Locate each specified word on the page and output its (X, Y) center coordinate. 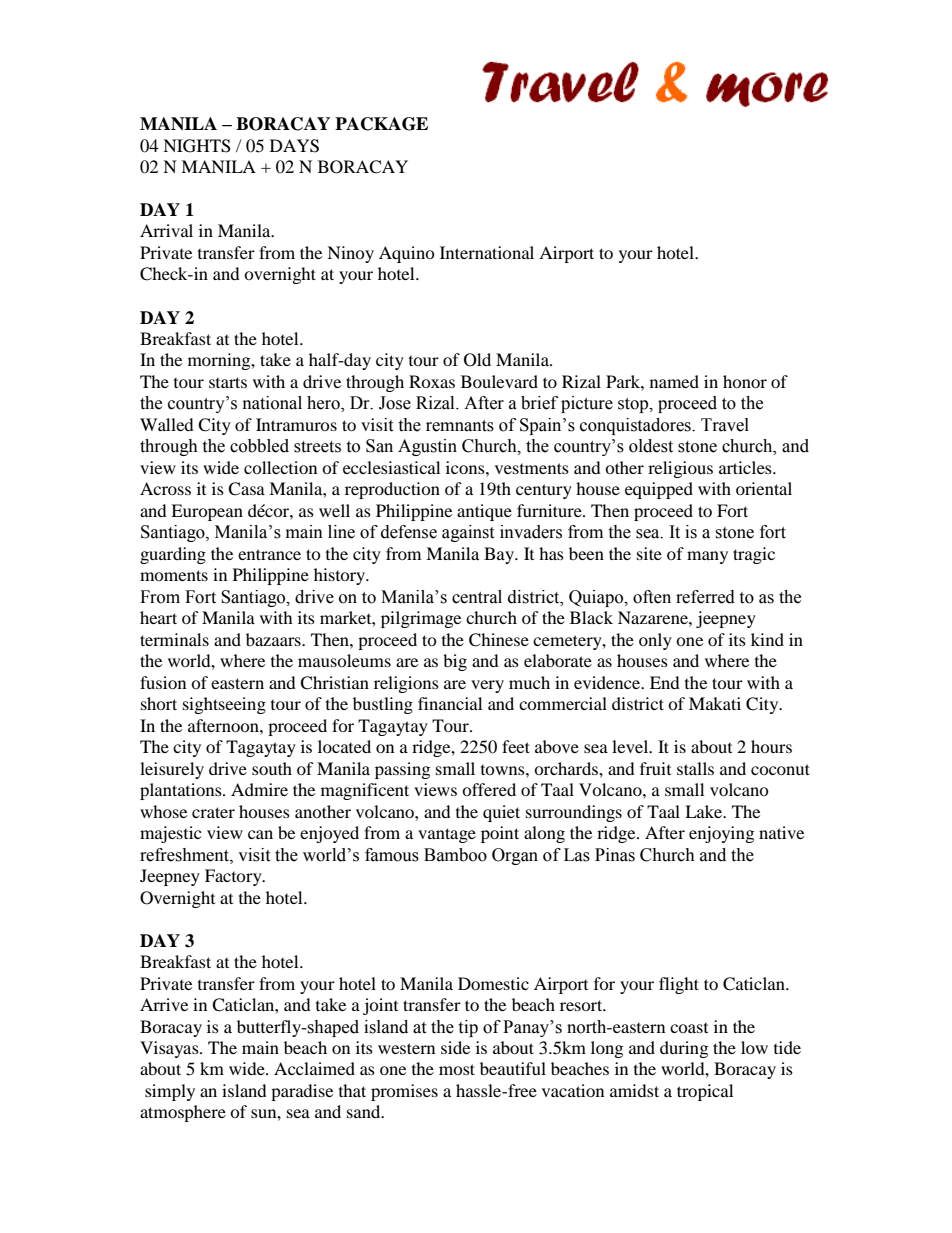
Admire (259, 789)
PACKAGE (381, 124)
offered (489, 789)
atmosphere (183, 1113)
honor (745, 381)
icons (466, 467)
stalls (695, 768)
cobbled (259, 446)
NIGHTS (197, 146)
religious (680, 469)
